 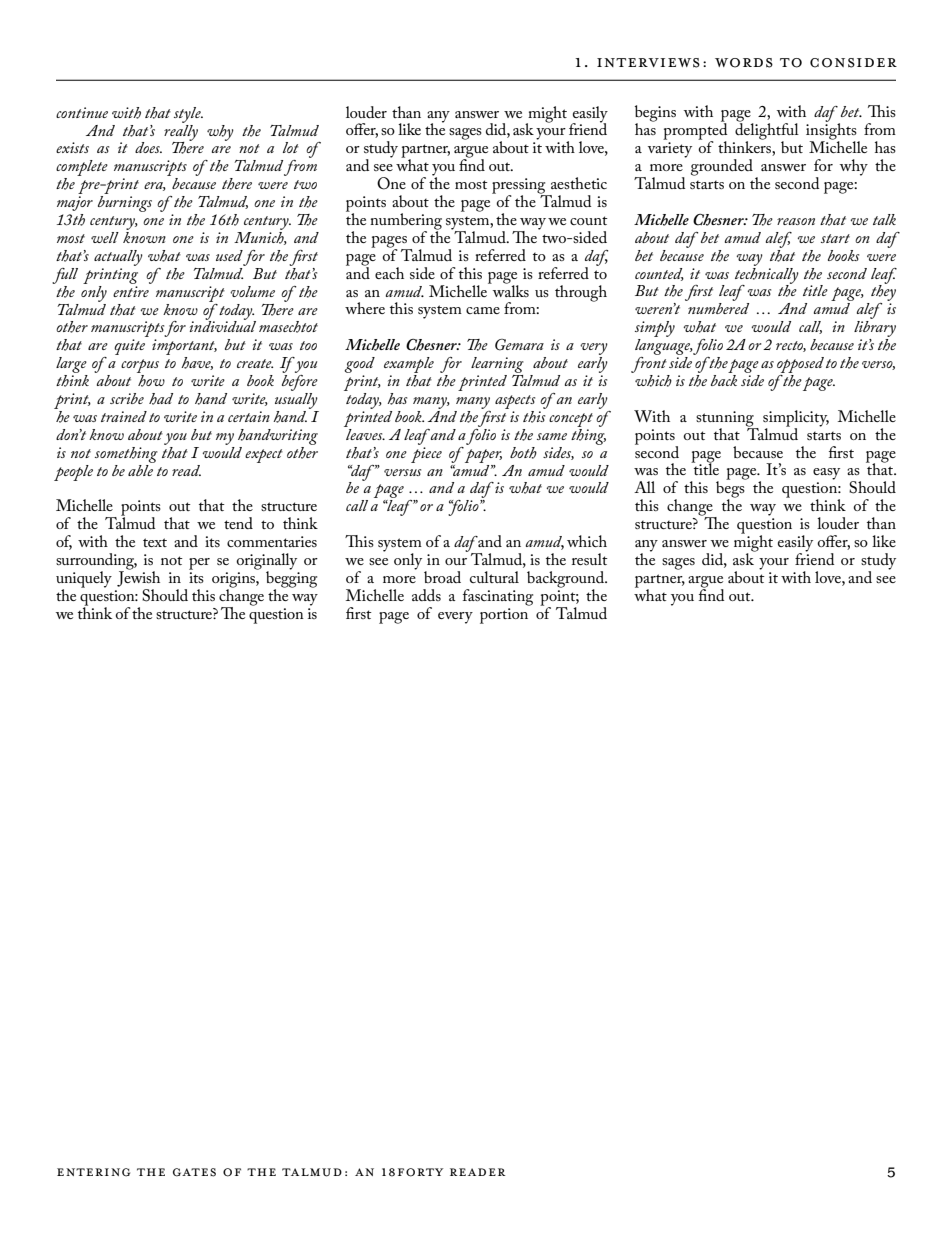 I want to click on numbered, so click(x=718, y=308).
